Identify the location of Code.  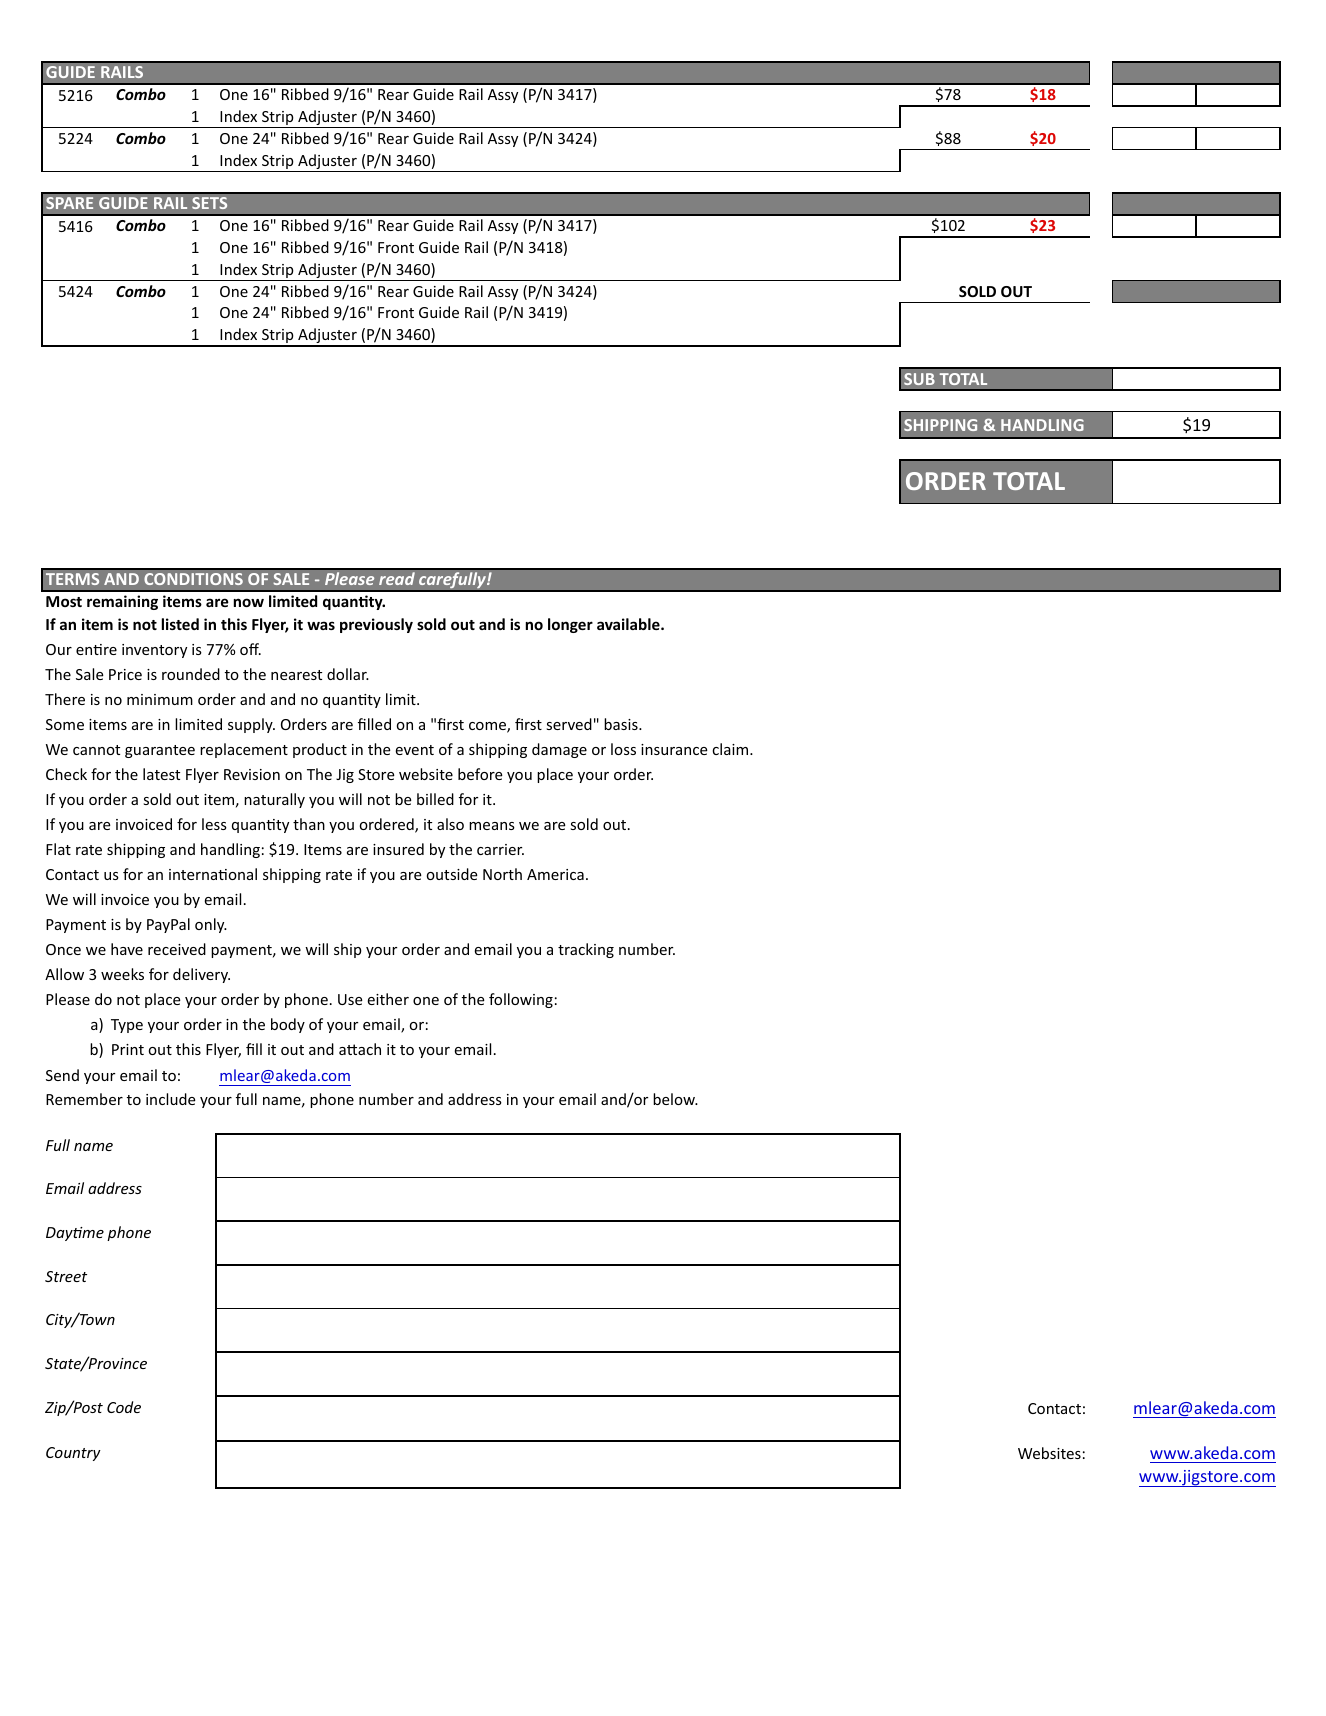
(124, 1407).
